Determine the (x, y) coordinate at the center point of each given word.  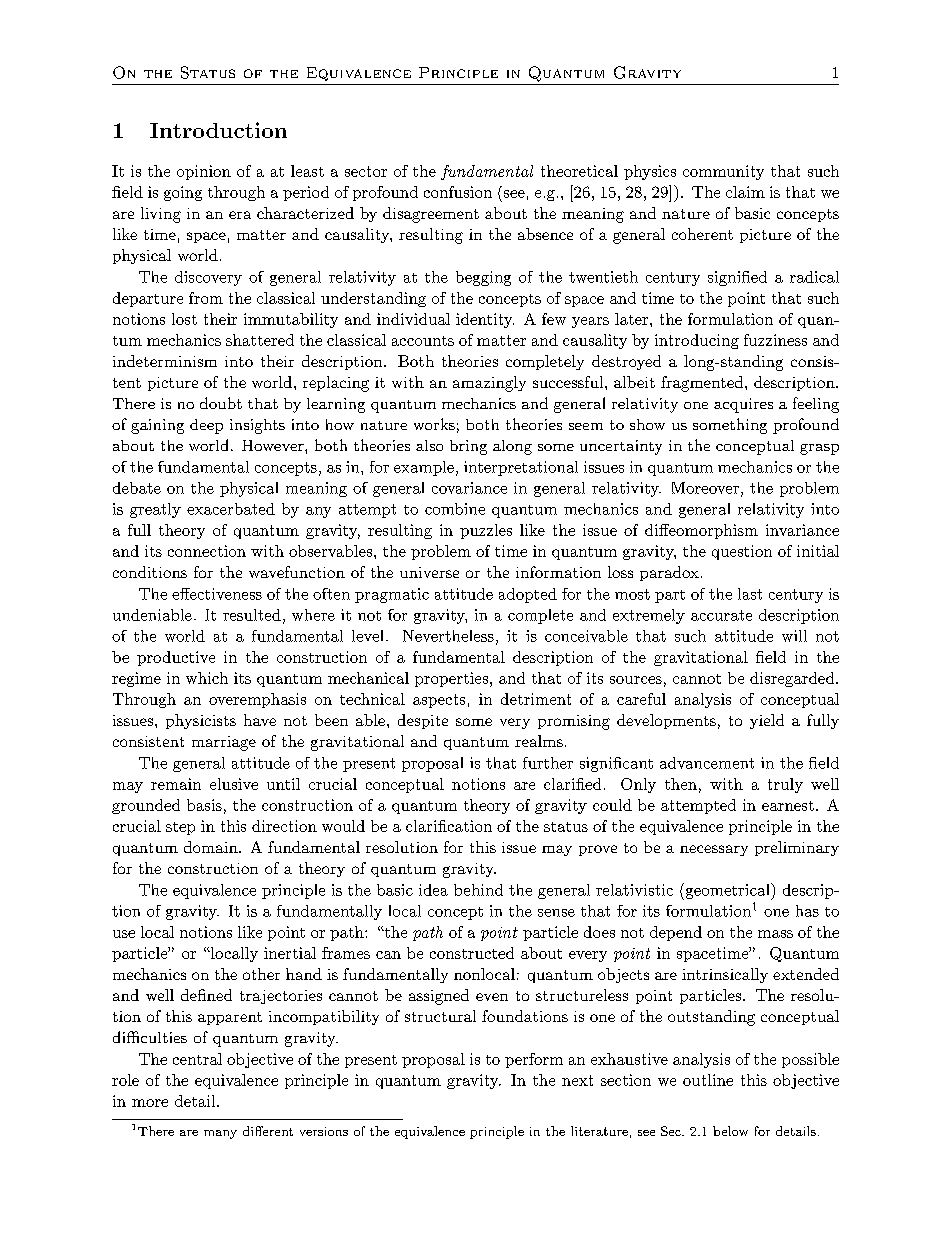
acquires (743, 405)
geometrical (727, 891)
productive (176, 658)
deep (206, 426)
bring (468, 447)
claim (745, 192)
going (183, 193)
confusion (458, 192)
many (220, 1134)
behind (478, 890)
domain (212, 847)
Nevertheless (448, 636)
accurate (721, 615)
